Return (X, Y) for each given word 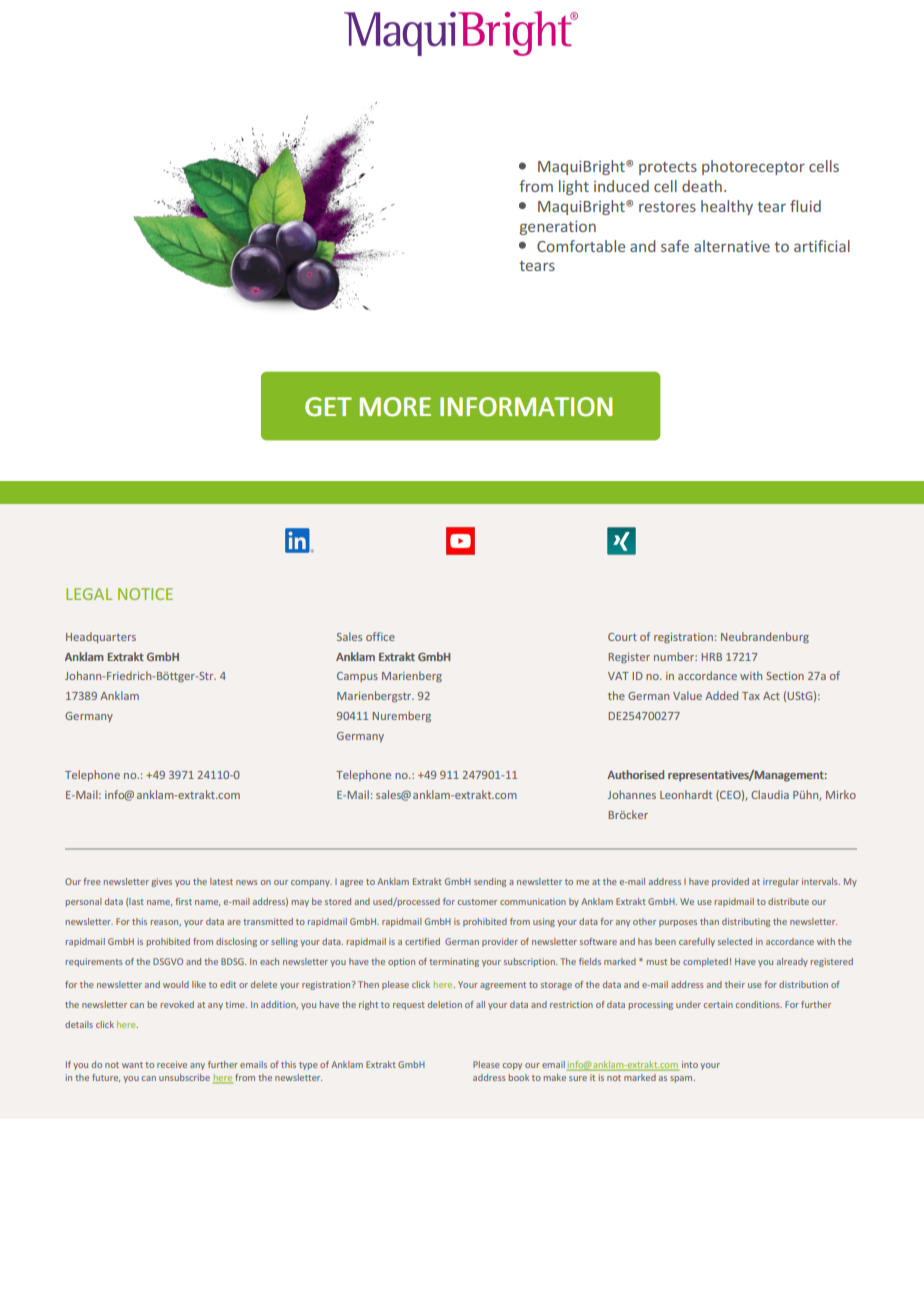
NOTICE (145, 594)
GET (328, 407)
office (380, 636)
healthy (727, 207)
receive (172, 1064)
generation (558, 228)
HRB (712, 657)
